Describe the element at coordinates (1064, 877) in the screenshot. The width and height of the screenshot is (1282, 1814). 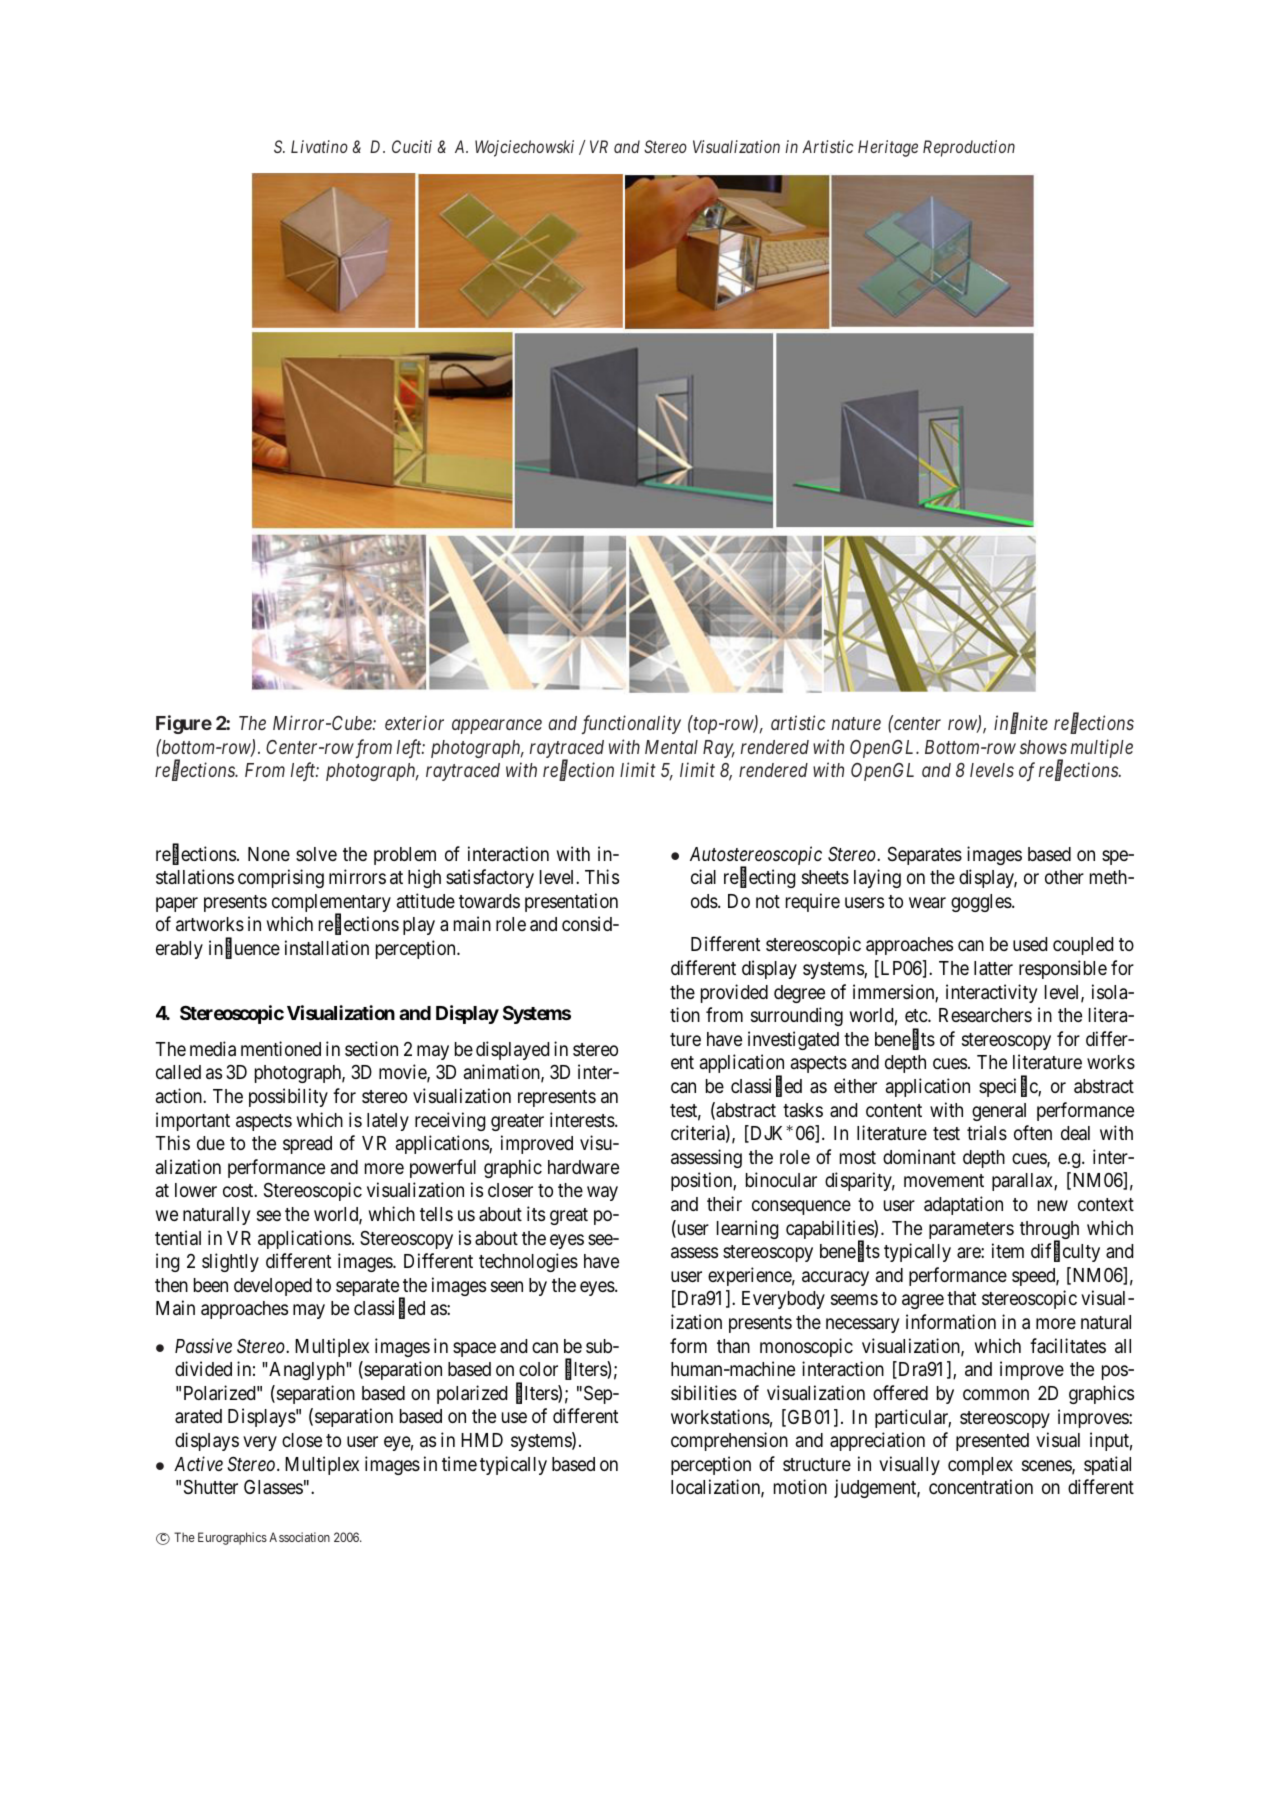
I see `other` at that location.
